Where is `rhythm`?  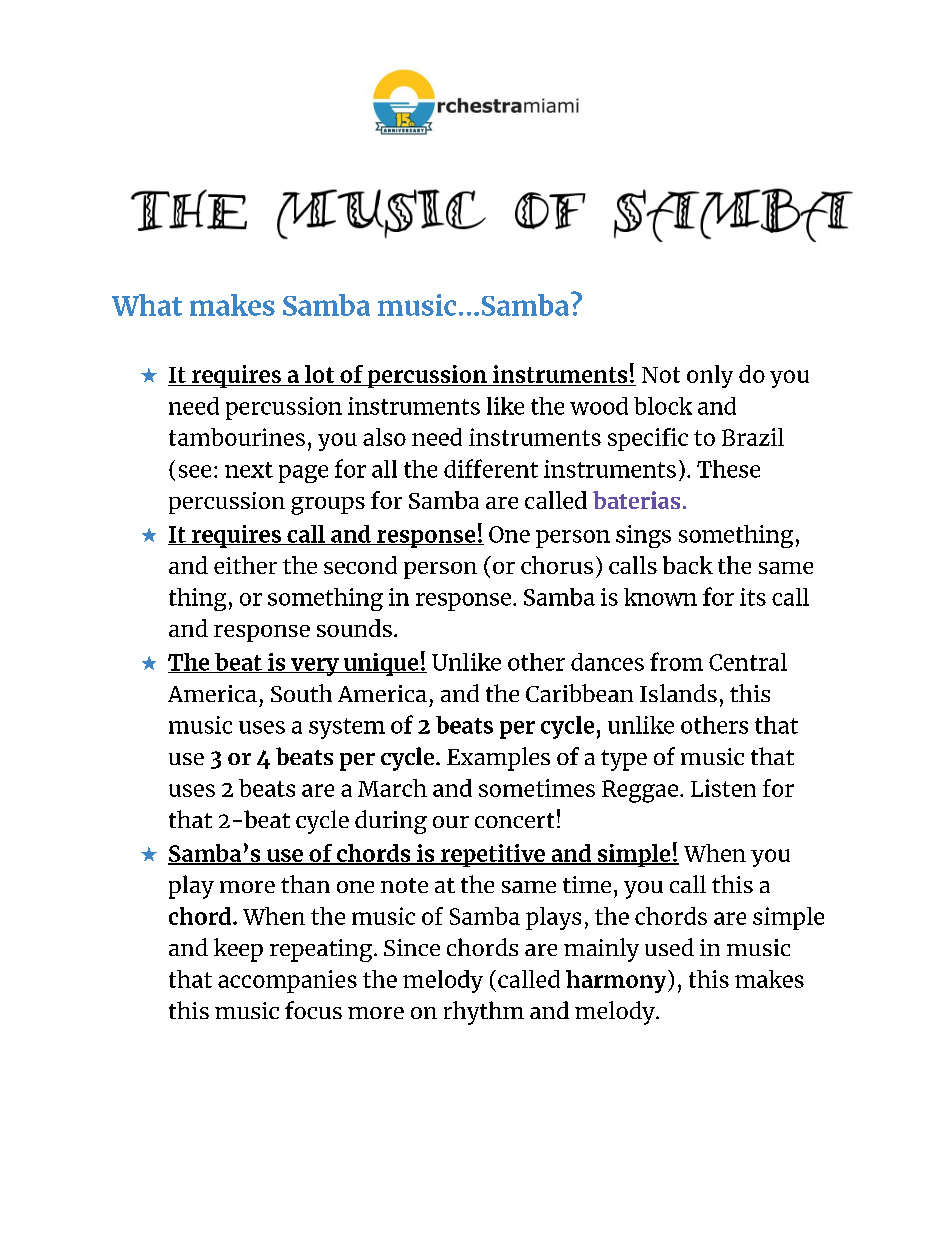 rhythm is located at coordinates (484, 1013).
